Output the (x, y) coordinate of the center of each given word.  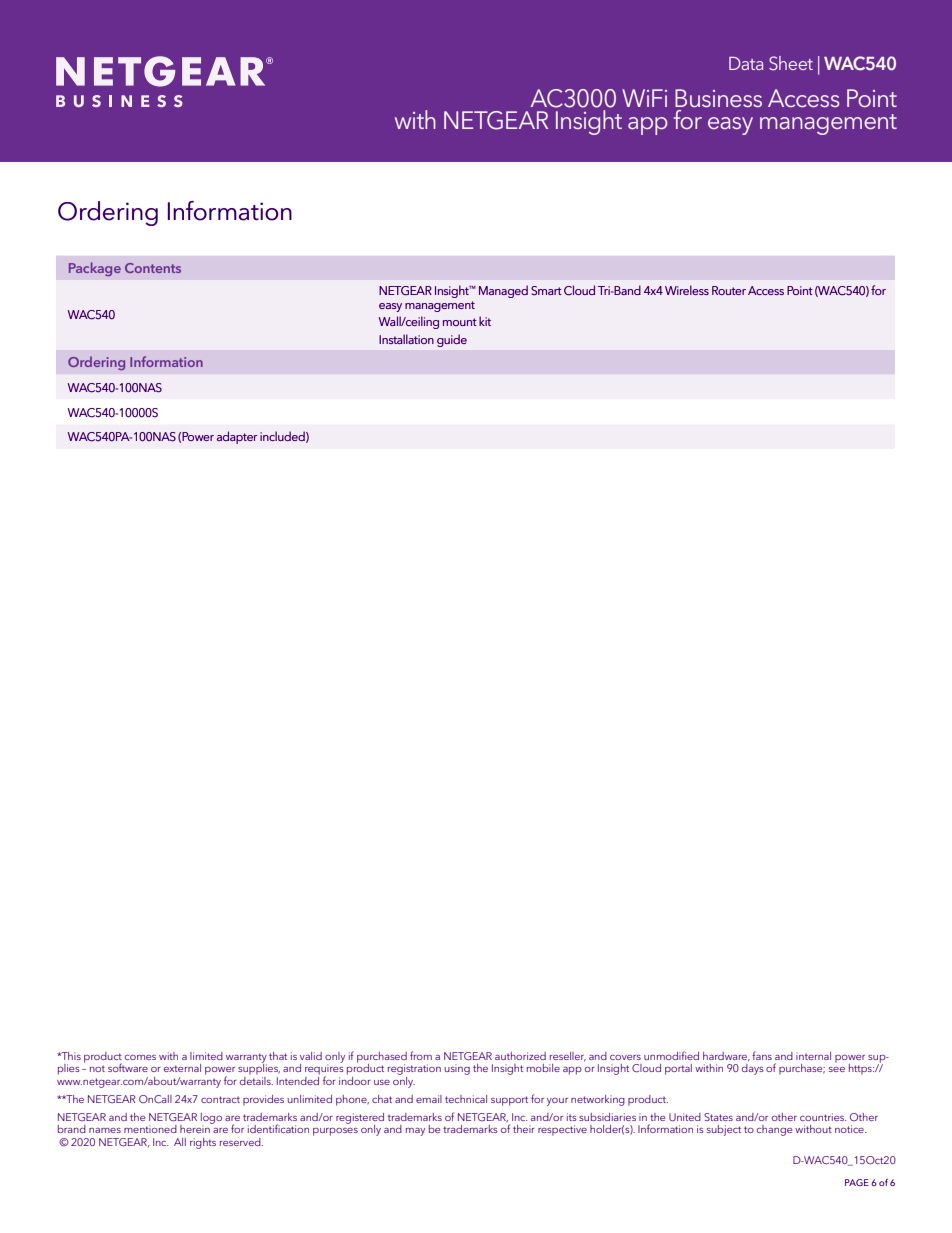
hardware (726, 1057)
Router (729, 290)
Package (95, 269)
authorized (520, 1056)
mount (460, 322)
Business (718, 98)
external (182, 1068)
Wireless (687, 290)
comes (140, 1057)
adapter (237, 437)
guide (452, 340)
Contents (153, 268)
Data (746, 63)
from (421, 1055)
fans (762, 1055)
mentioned (150, 1129)
